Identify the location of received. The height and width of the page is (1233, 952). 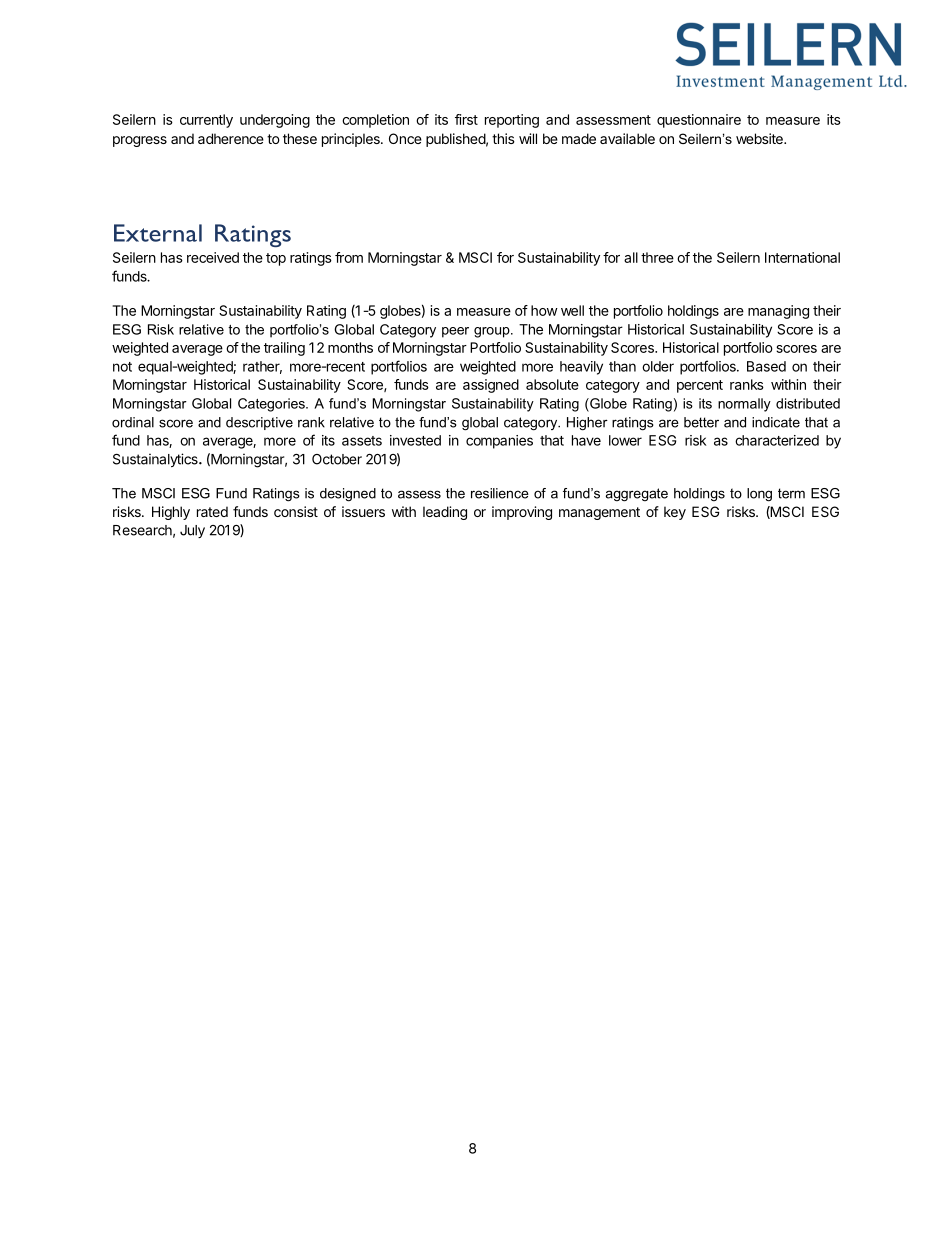
(213, 257).
